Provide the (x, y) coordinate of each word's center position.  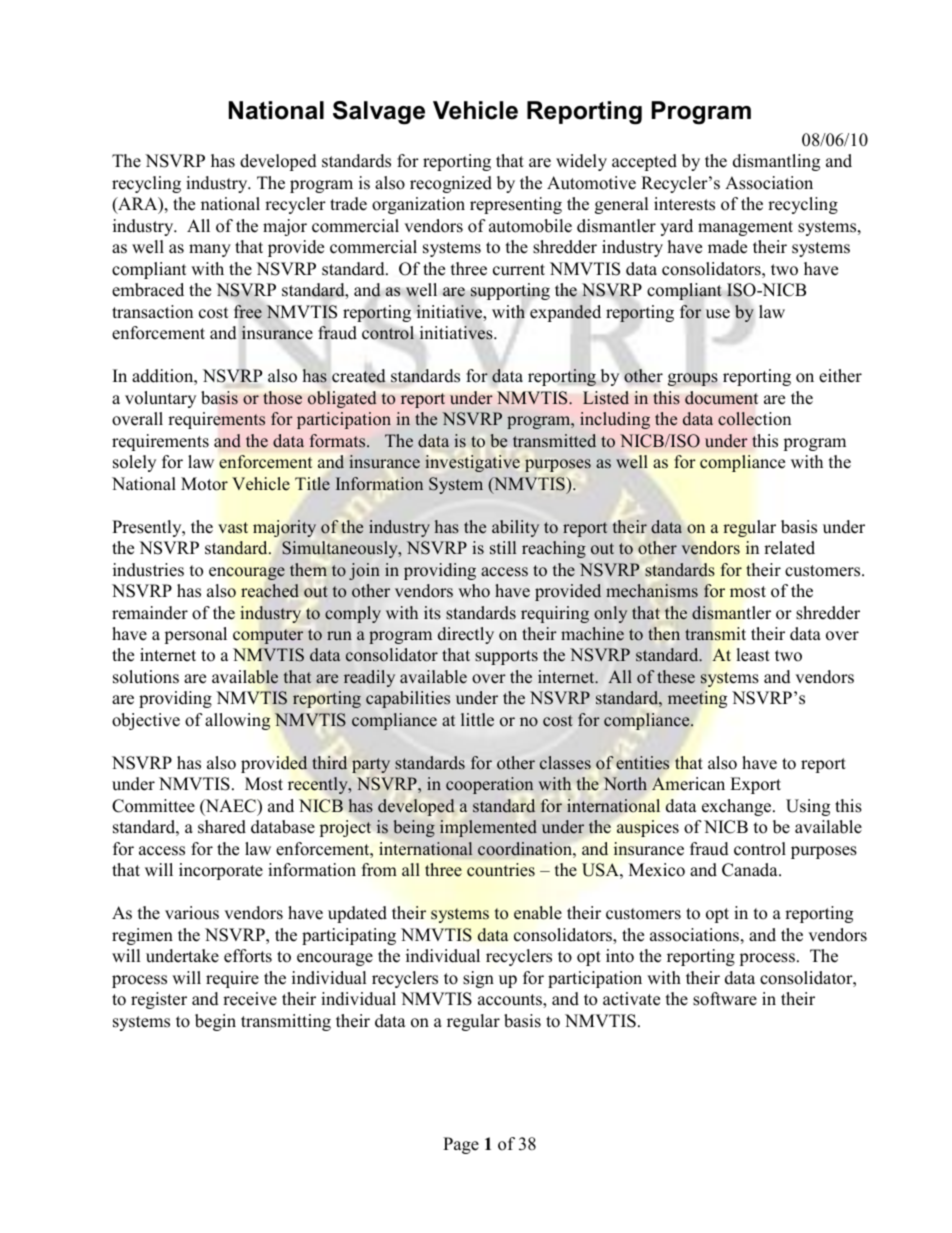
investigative (472, 463)
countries (501, 870)
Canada (751, 870)
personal (195, 635)
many (210, 250)
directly (466, 635)
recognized (451, 184)
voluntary (160, 399)
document (721, 398)
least (753, 655)
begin (215, 1022)
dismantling (776, 162)
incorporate (221, 871)
